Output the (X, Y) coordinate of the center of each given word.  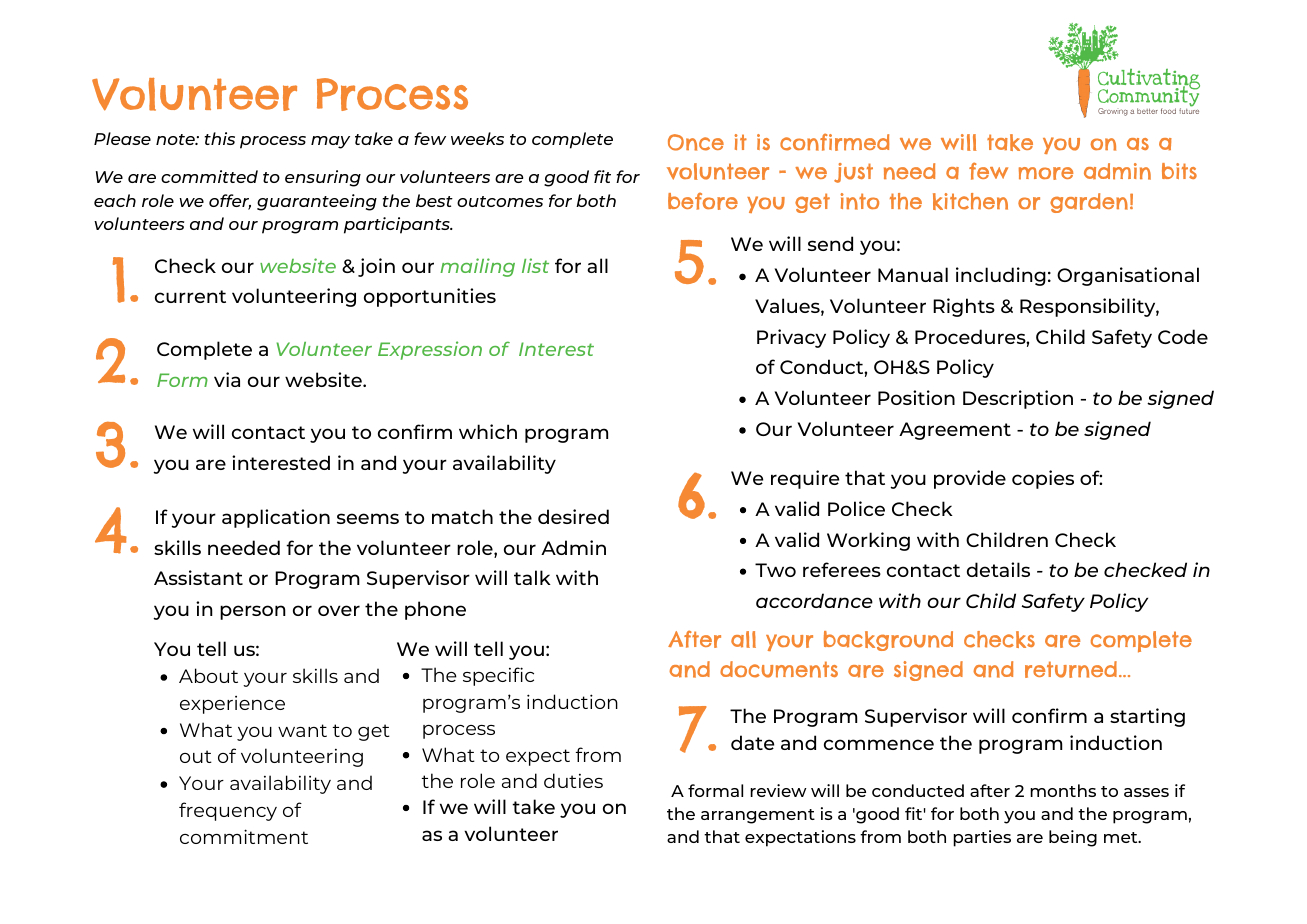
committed (209, 176)
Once (696, 142)
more (1046, 173)
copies (1043, 479)
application (276, 518)
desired (573, 516)
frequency (228, 811)
